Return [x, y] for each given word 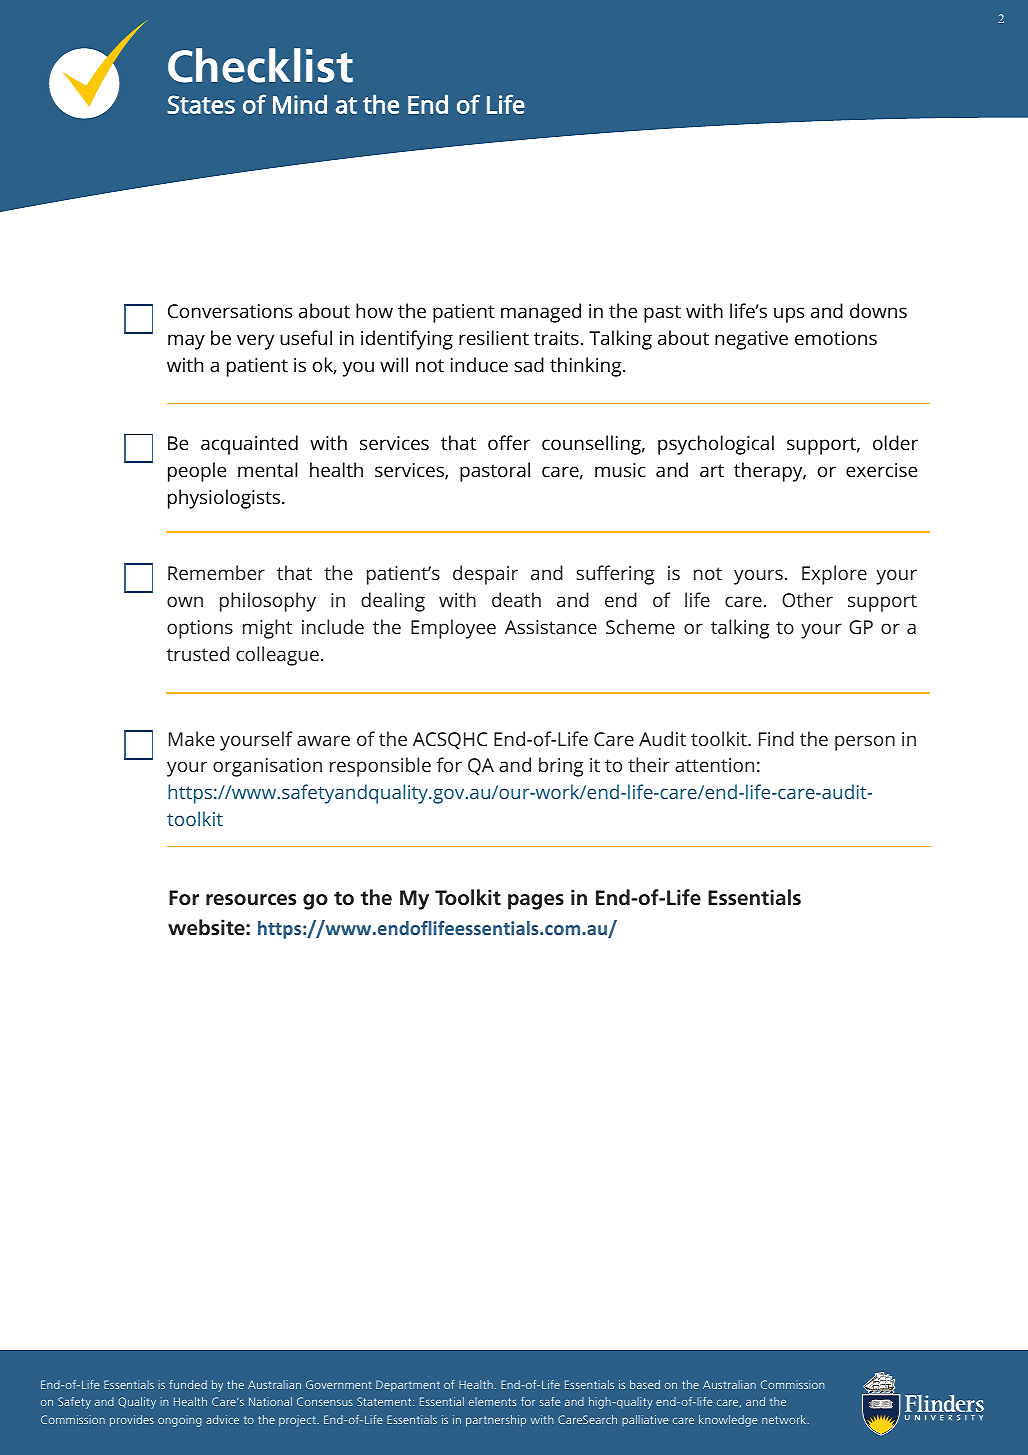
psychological [716, 445]
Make [192, 738]
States [201, 104]
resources [251, 900]
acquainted [249, 445]
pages [536, 902]
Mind [300, 104]
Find [776, 738]
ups [789, 315]
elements [492, 1401]
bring [561, 767]
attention [714, 765]
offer [509, 442]
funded [188, 1384]
